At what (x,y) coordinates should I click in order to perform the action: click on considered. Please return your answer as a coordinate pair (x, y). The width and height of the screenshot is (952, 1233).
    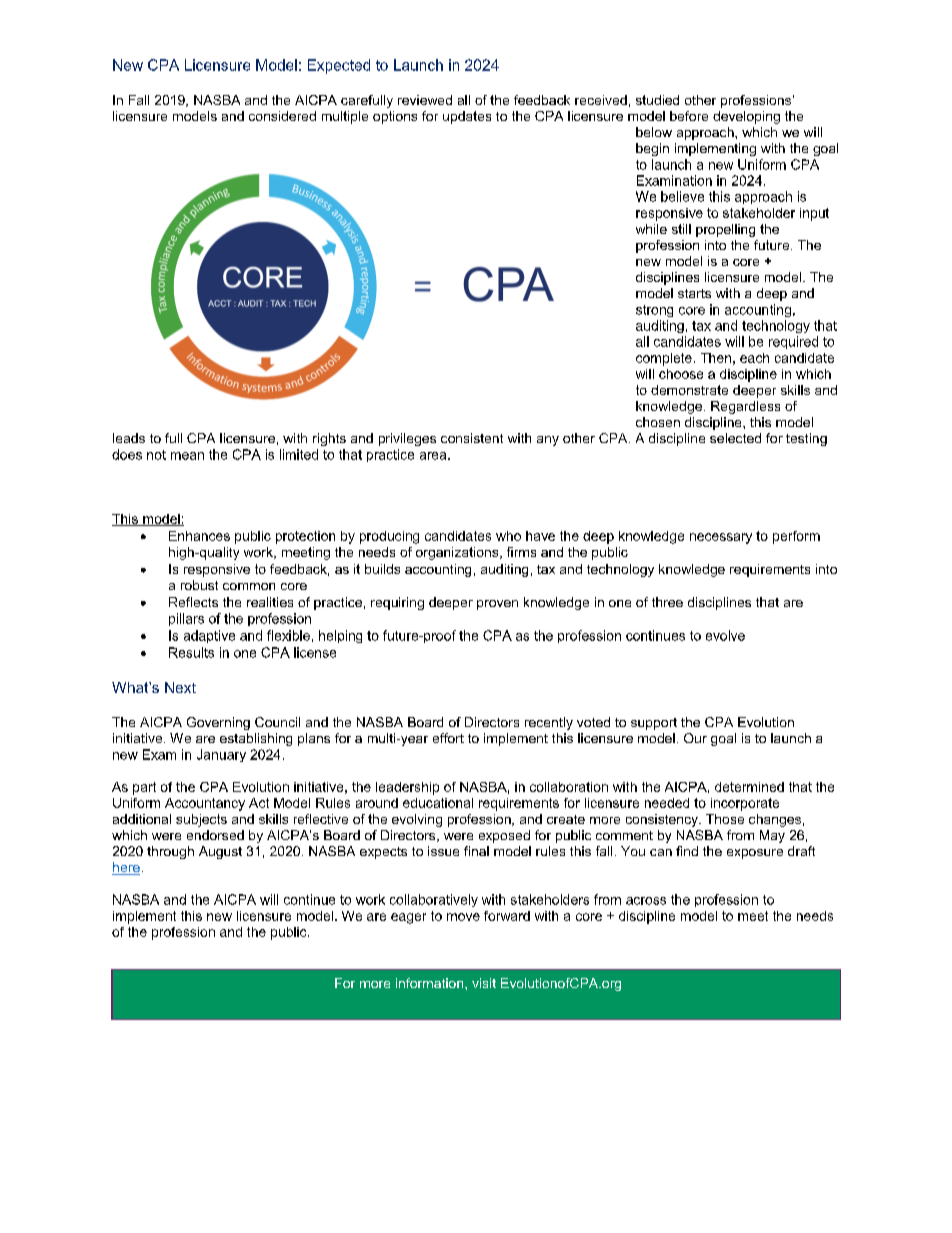
    Looking at the image, I should click on (282, 116).
